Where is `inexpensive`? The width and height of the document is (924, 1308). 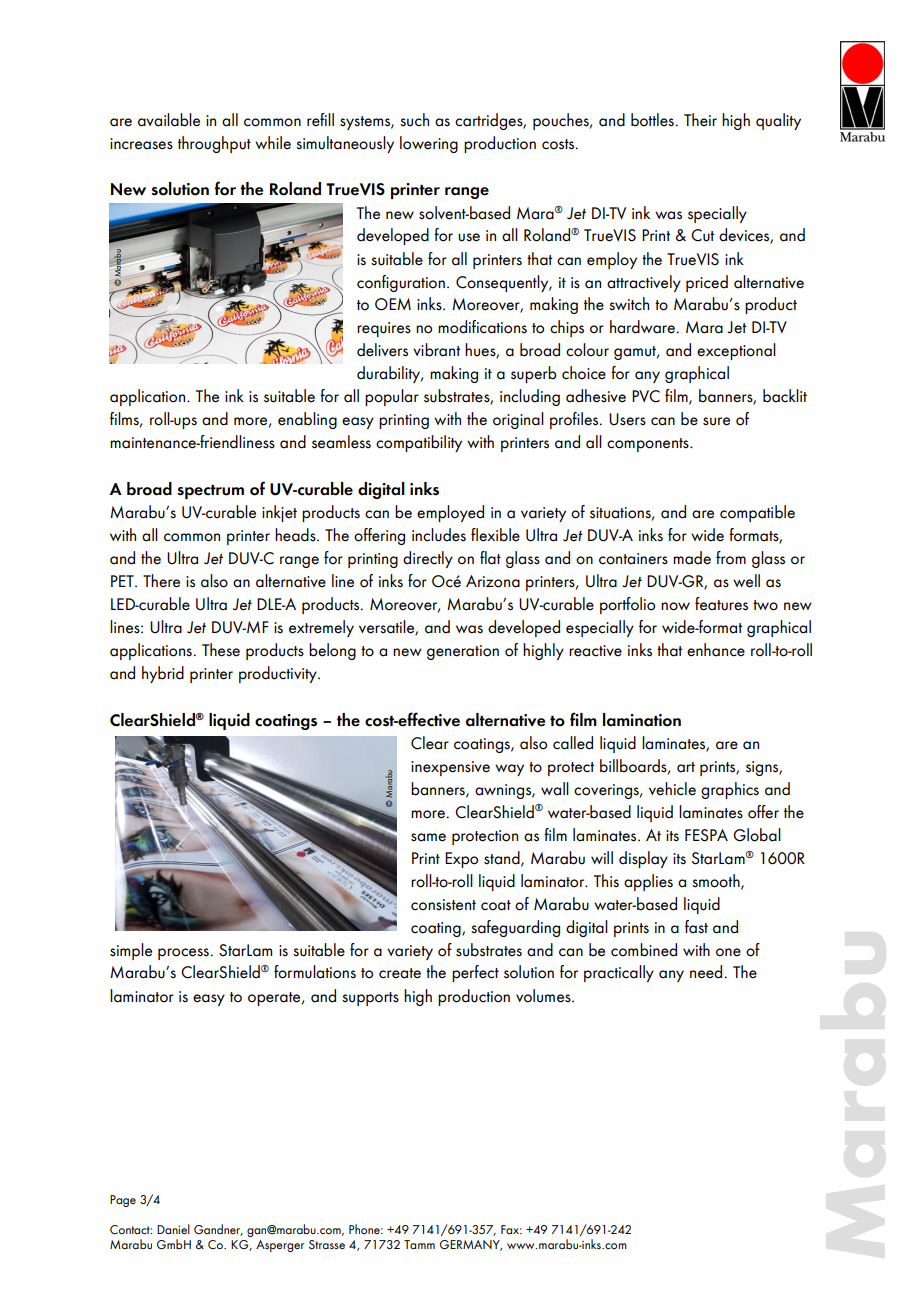 inexpensive is located at coordinates (450, 768).
